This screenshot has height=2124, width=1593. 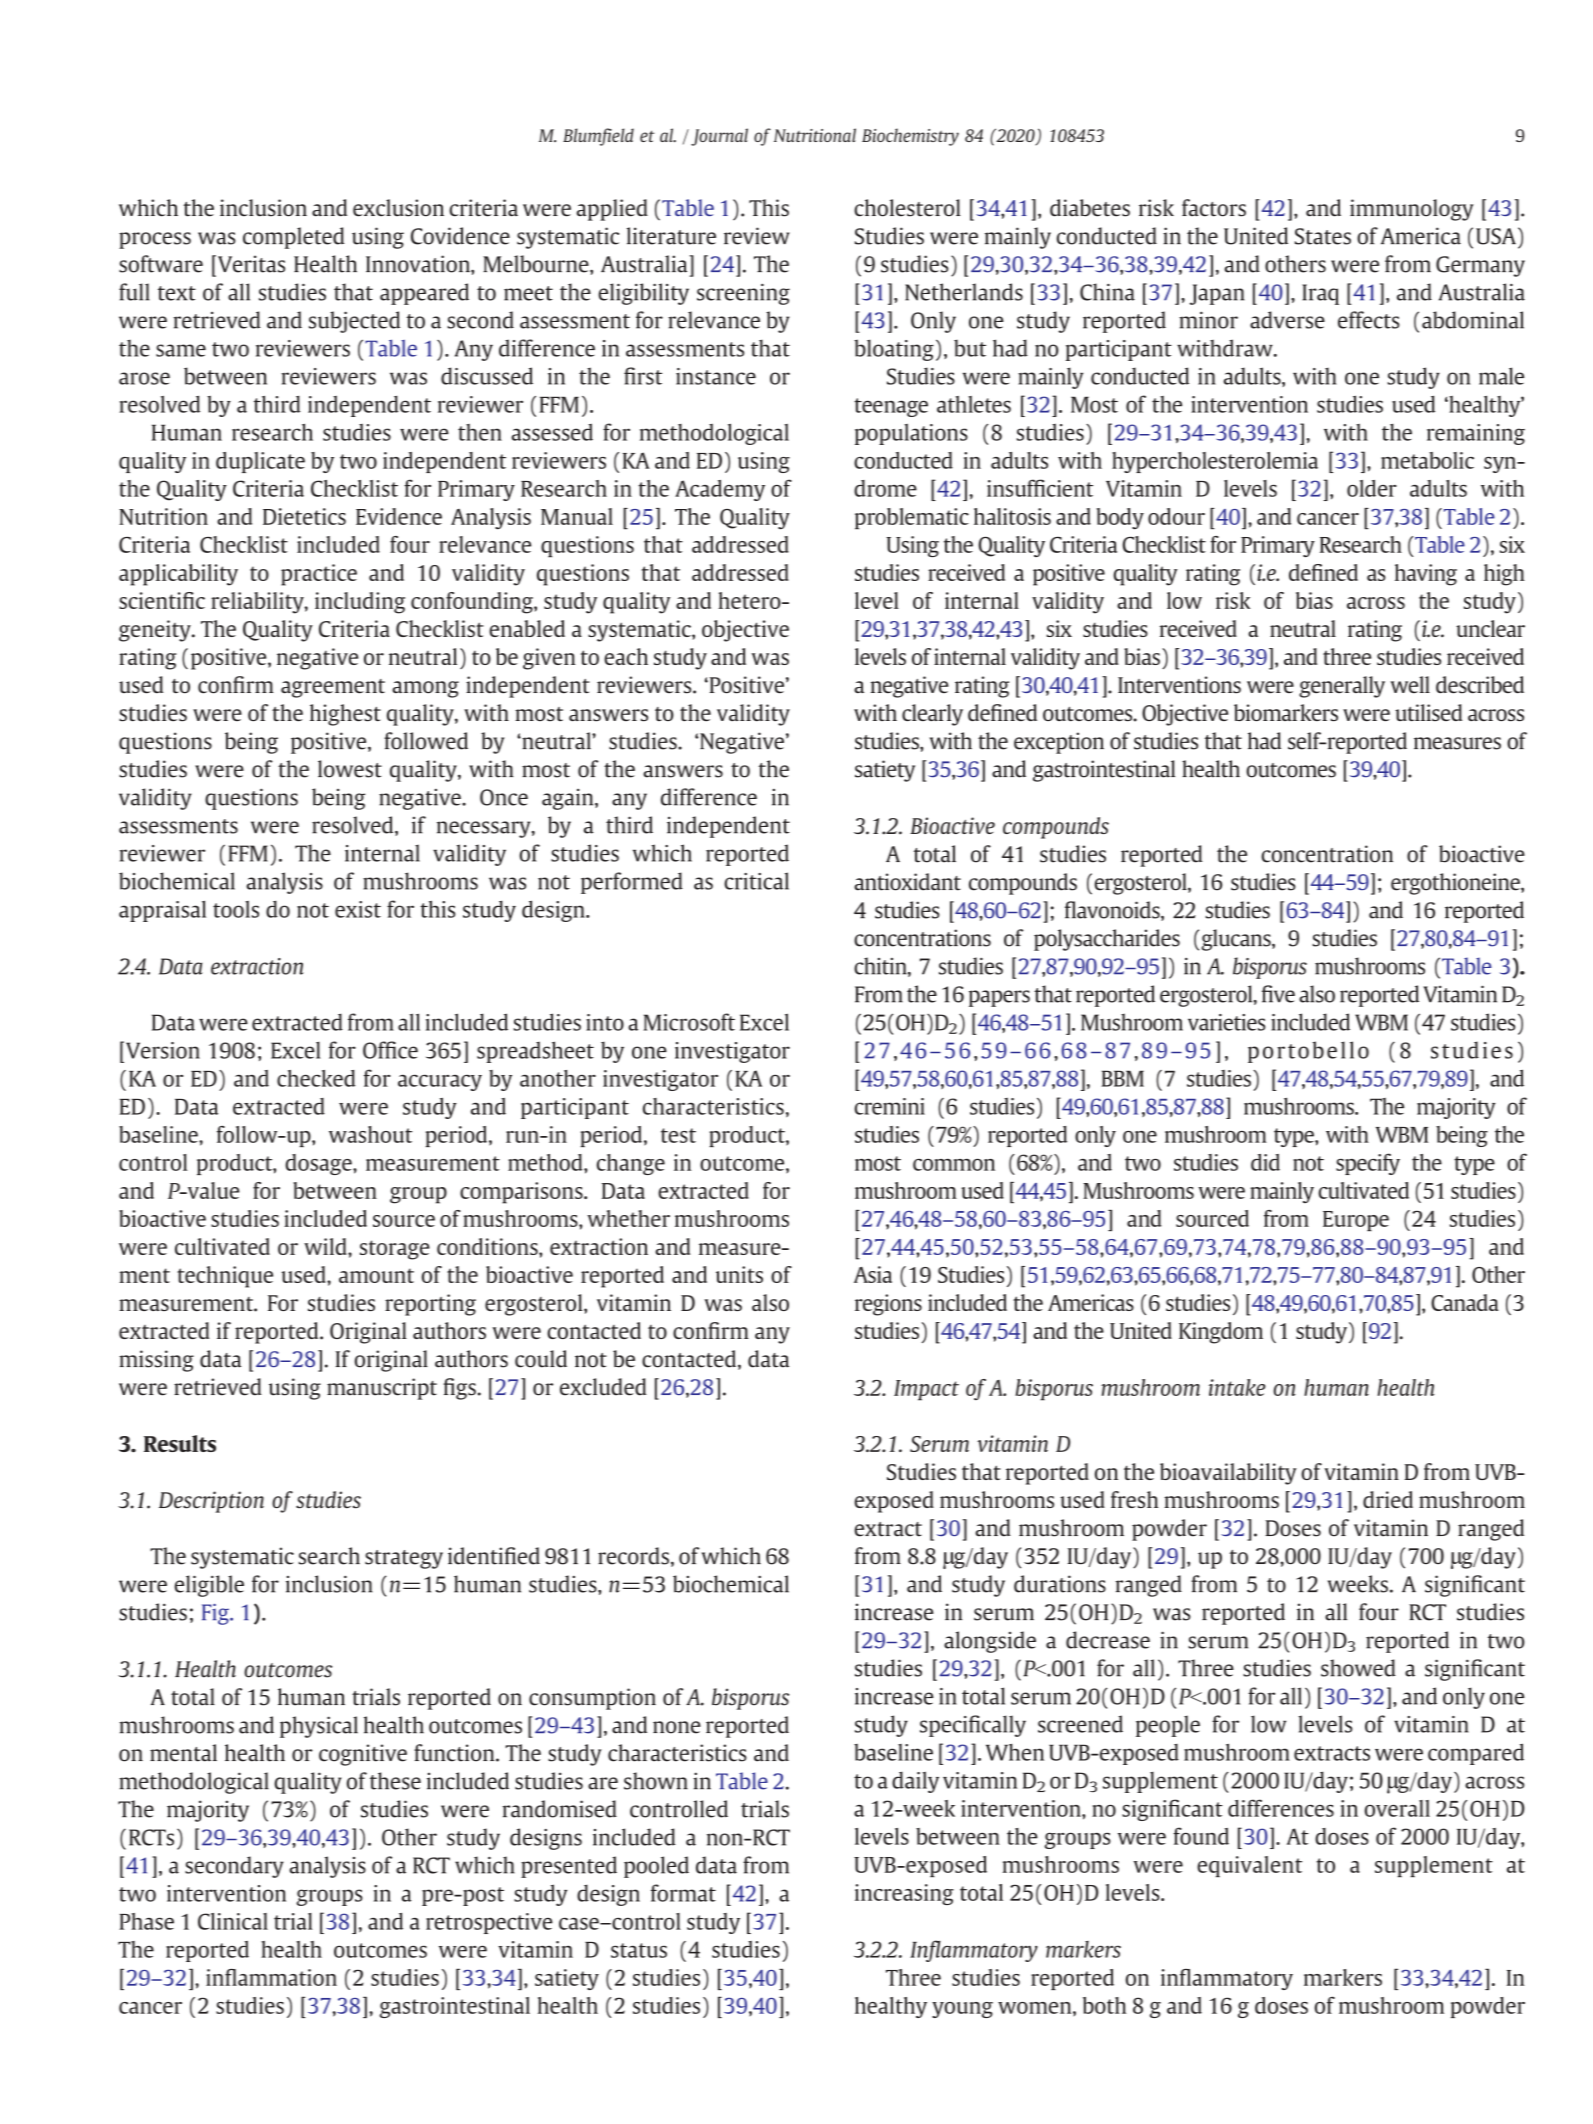 I want to click on completed, so click(x=293, y=238).
